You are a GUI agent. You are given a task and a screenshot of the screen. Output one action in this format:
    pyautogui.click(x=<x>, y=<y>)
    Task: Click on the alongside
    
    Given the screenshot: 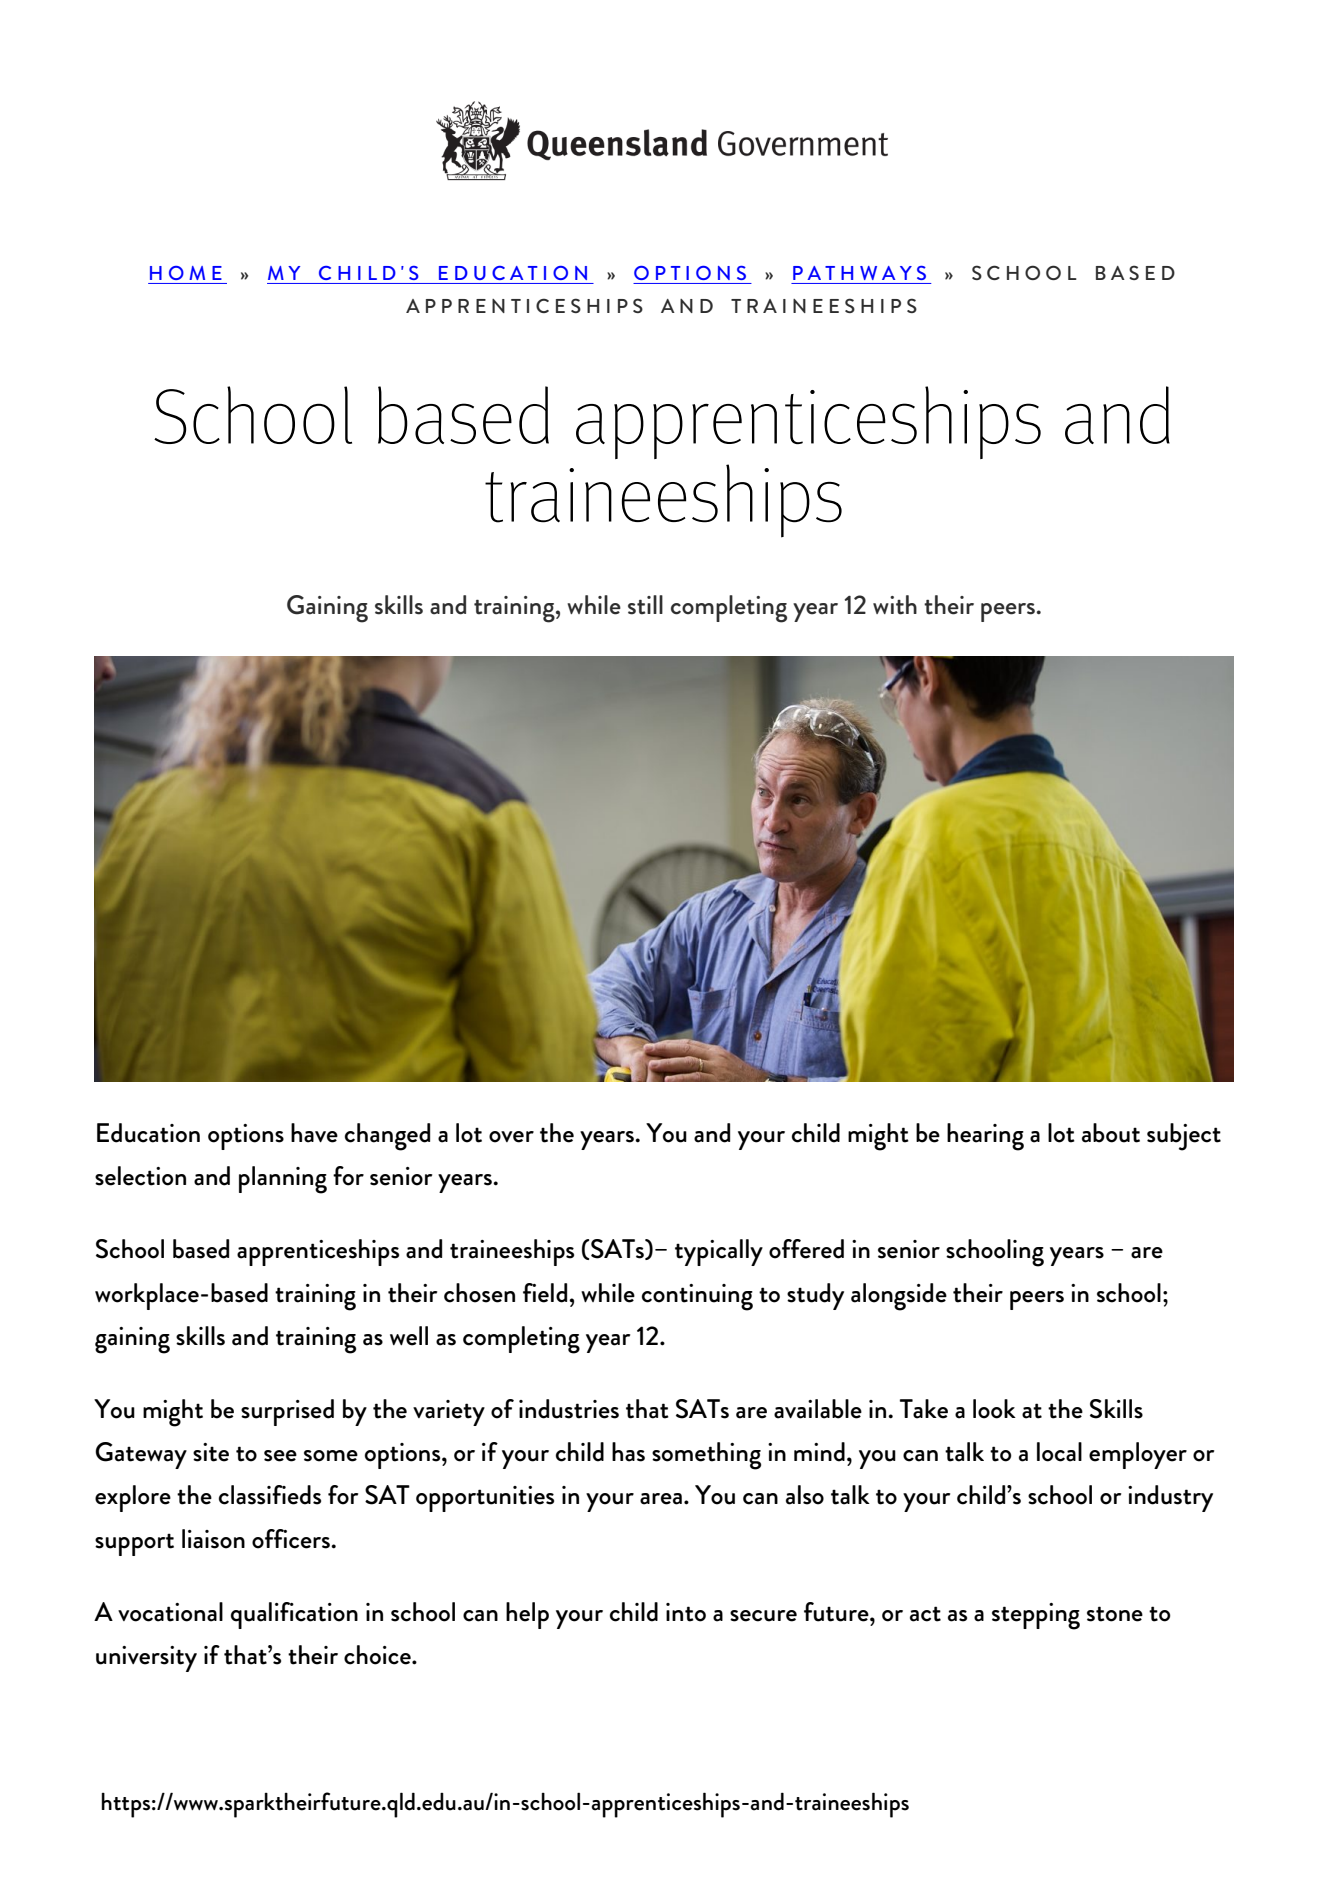 What is the action you would take?
    pyautogui.click(x=899, y=1297)
